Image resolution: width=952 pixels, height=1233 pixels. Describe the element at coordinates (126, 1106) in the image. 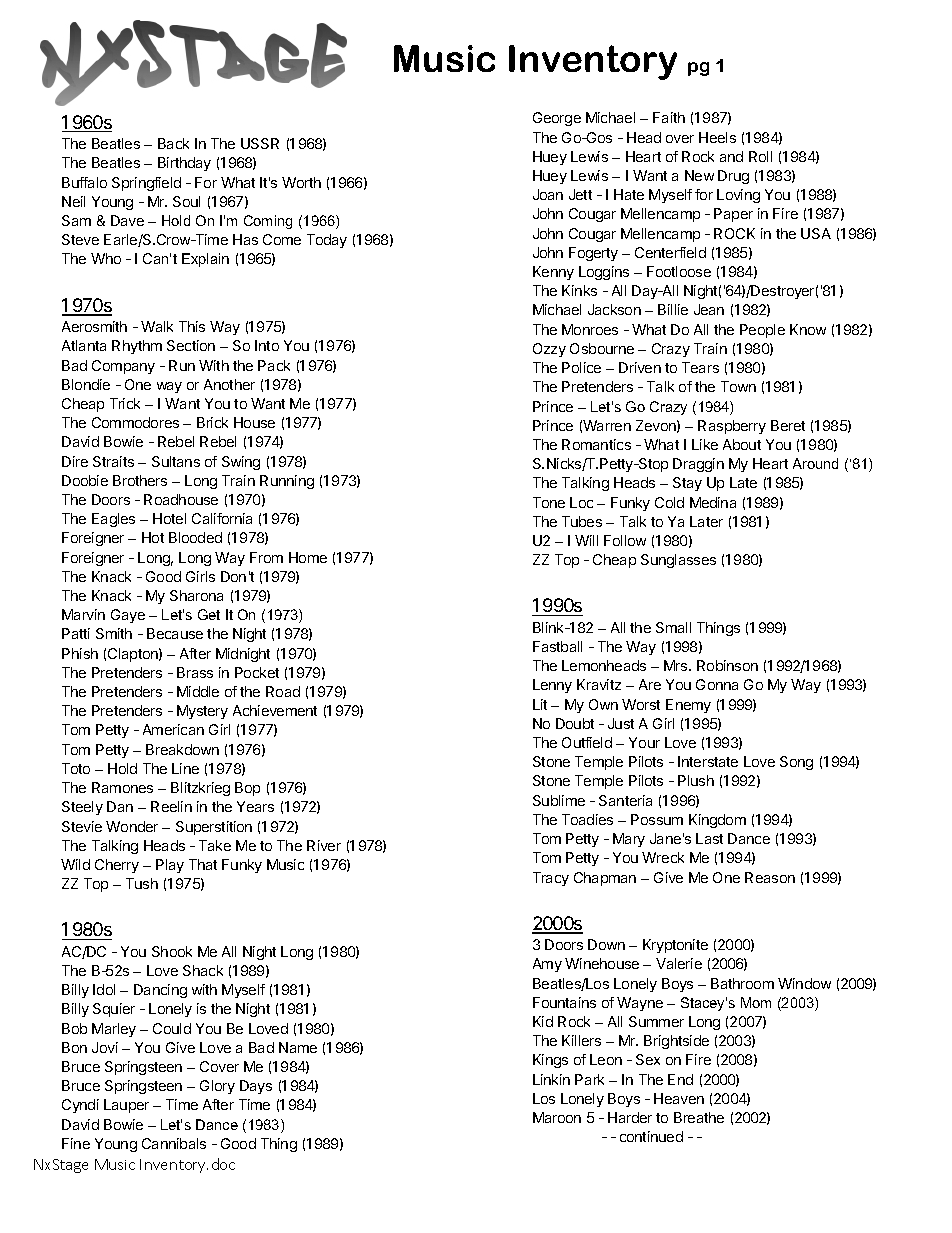

I see `Lauper` at that location.
